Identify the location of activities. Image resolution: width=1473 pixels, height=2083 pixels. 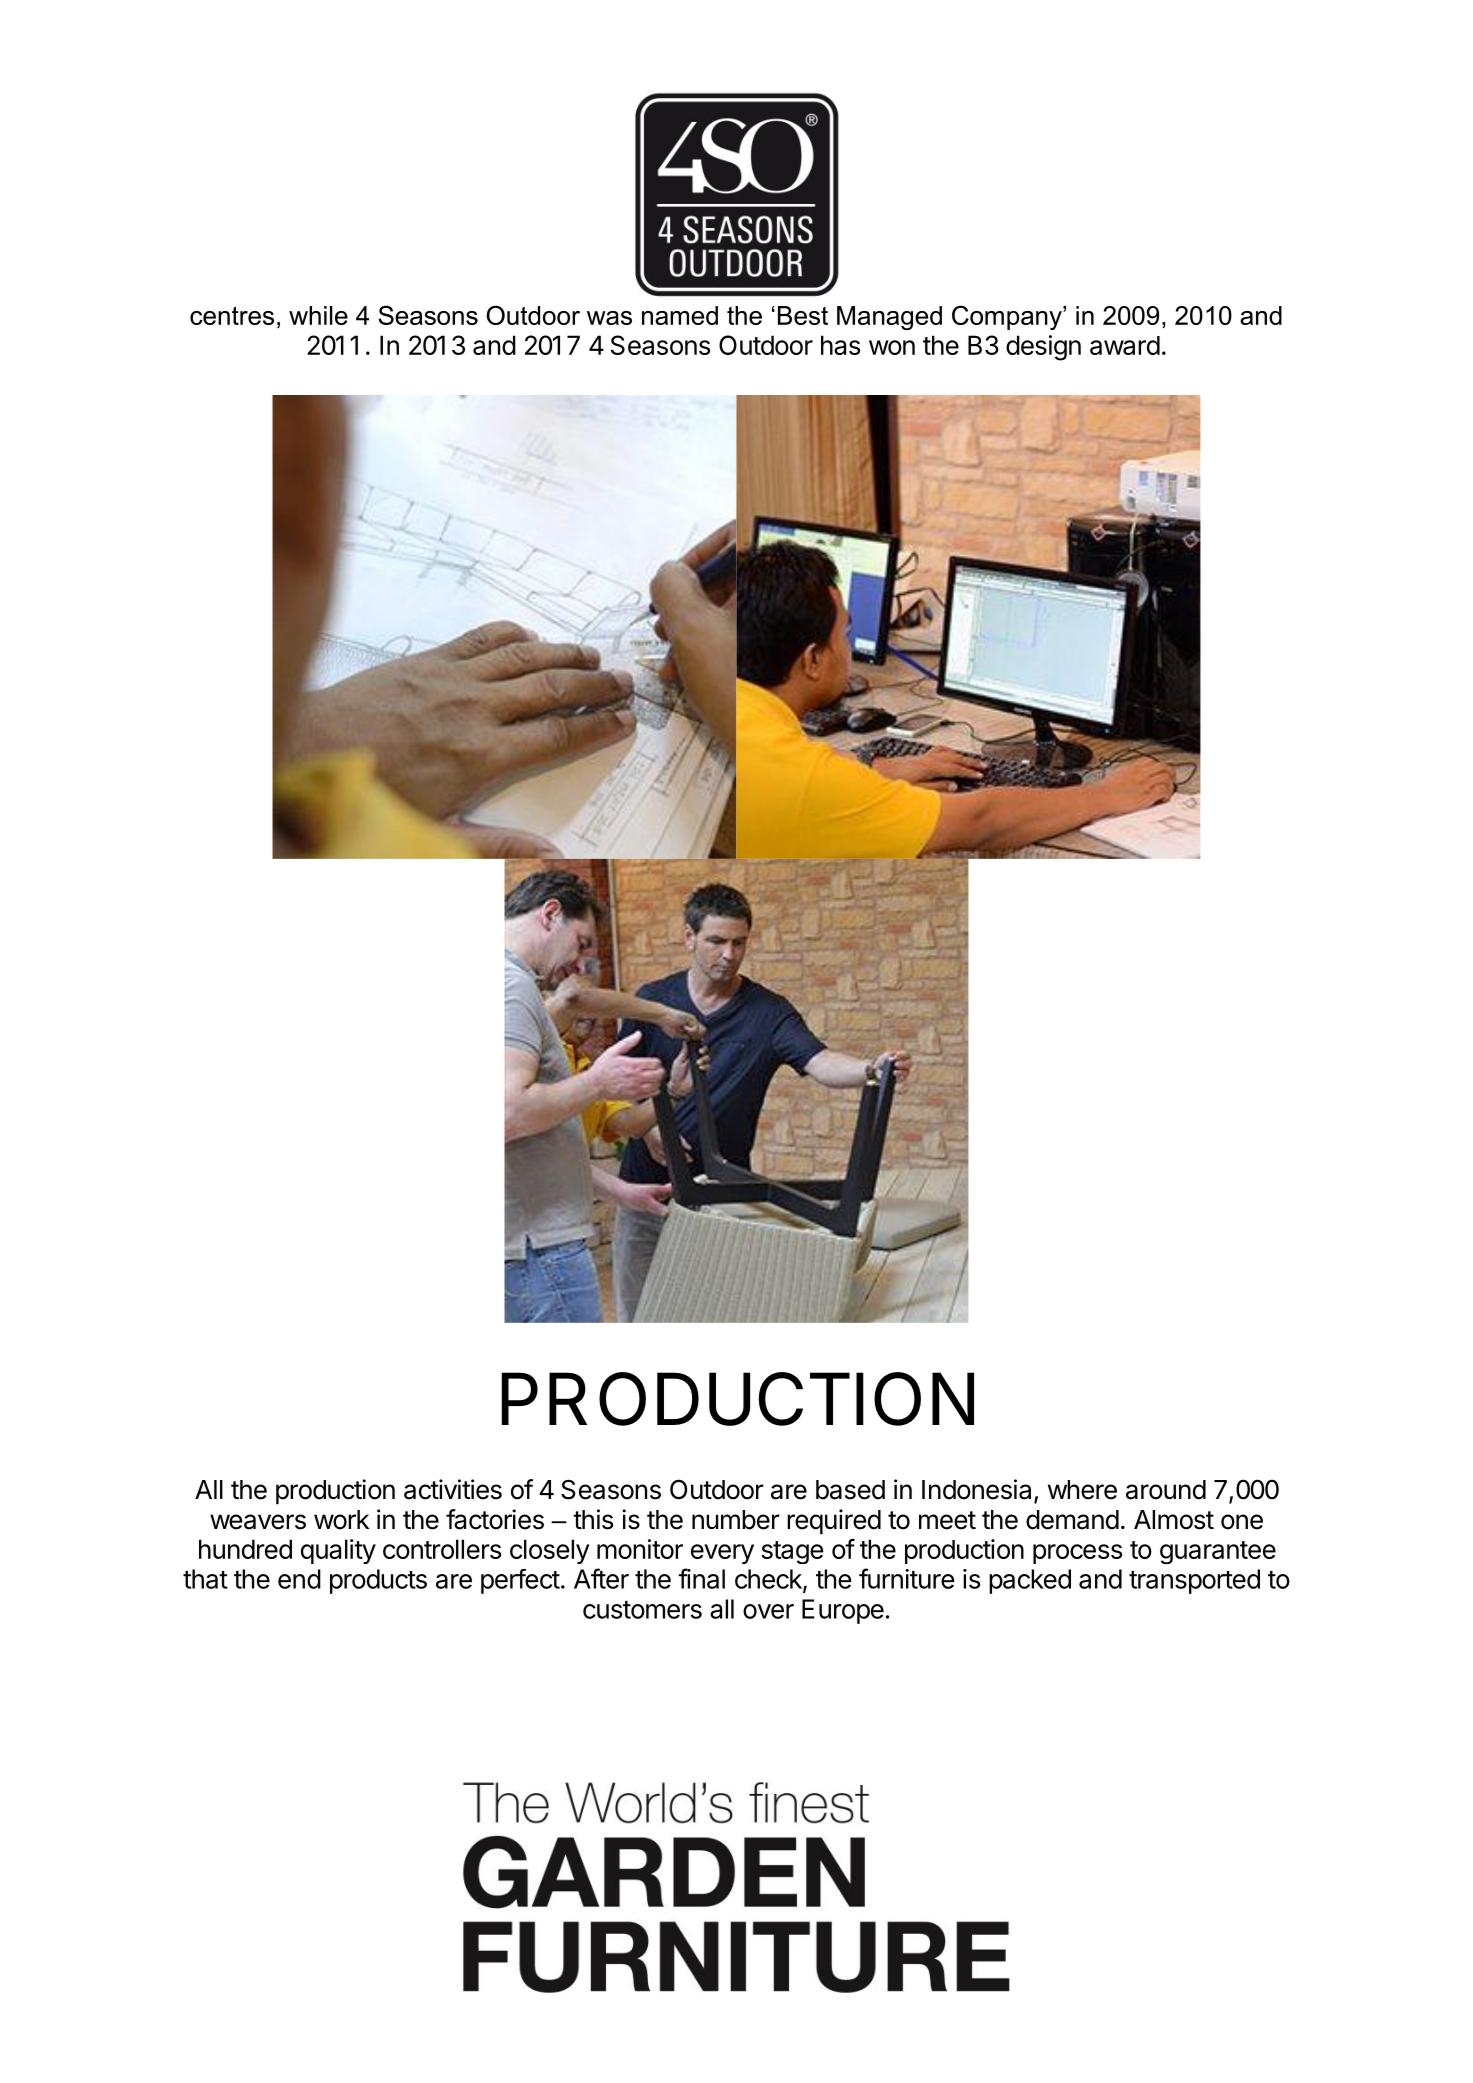
(453, 1489).
